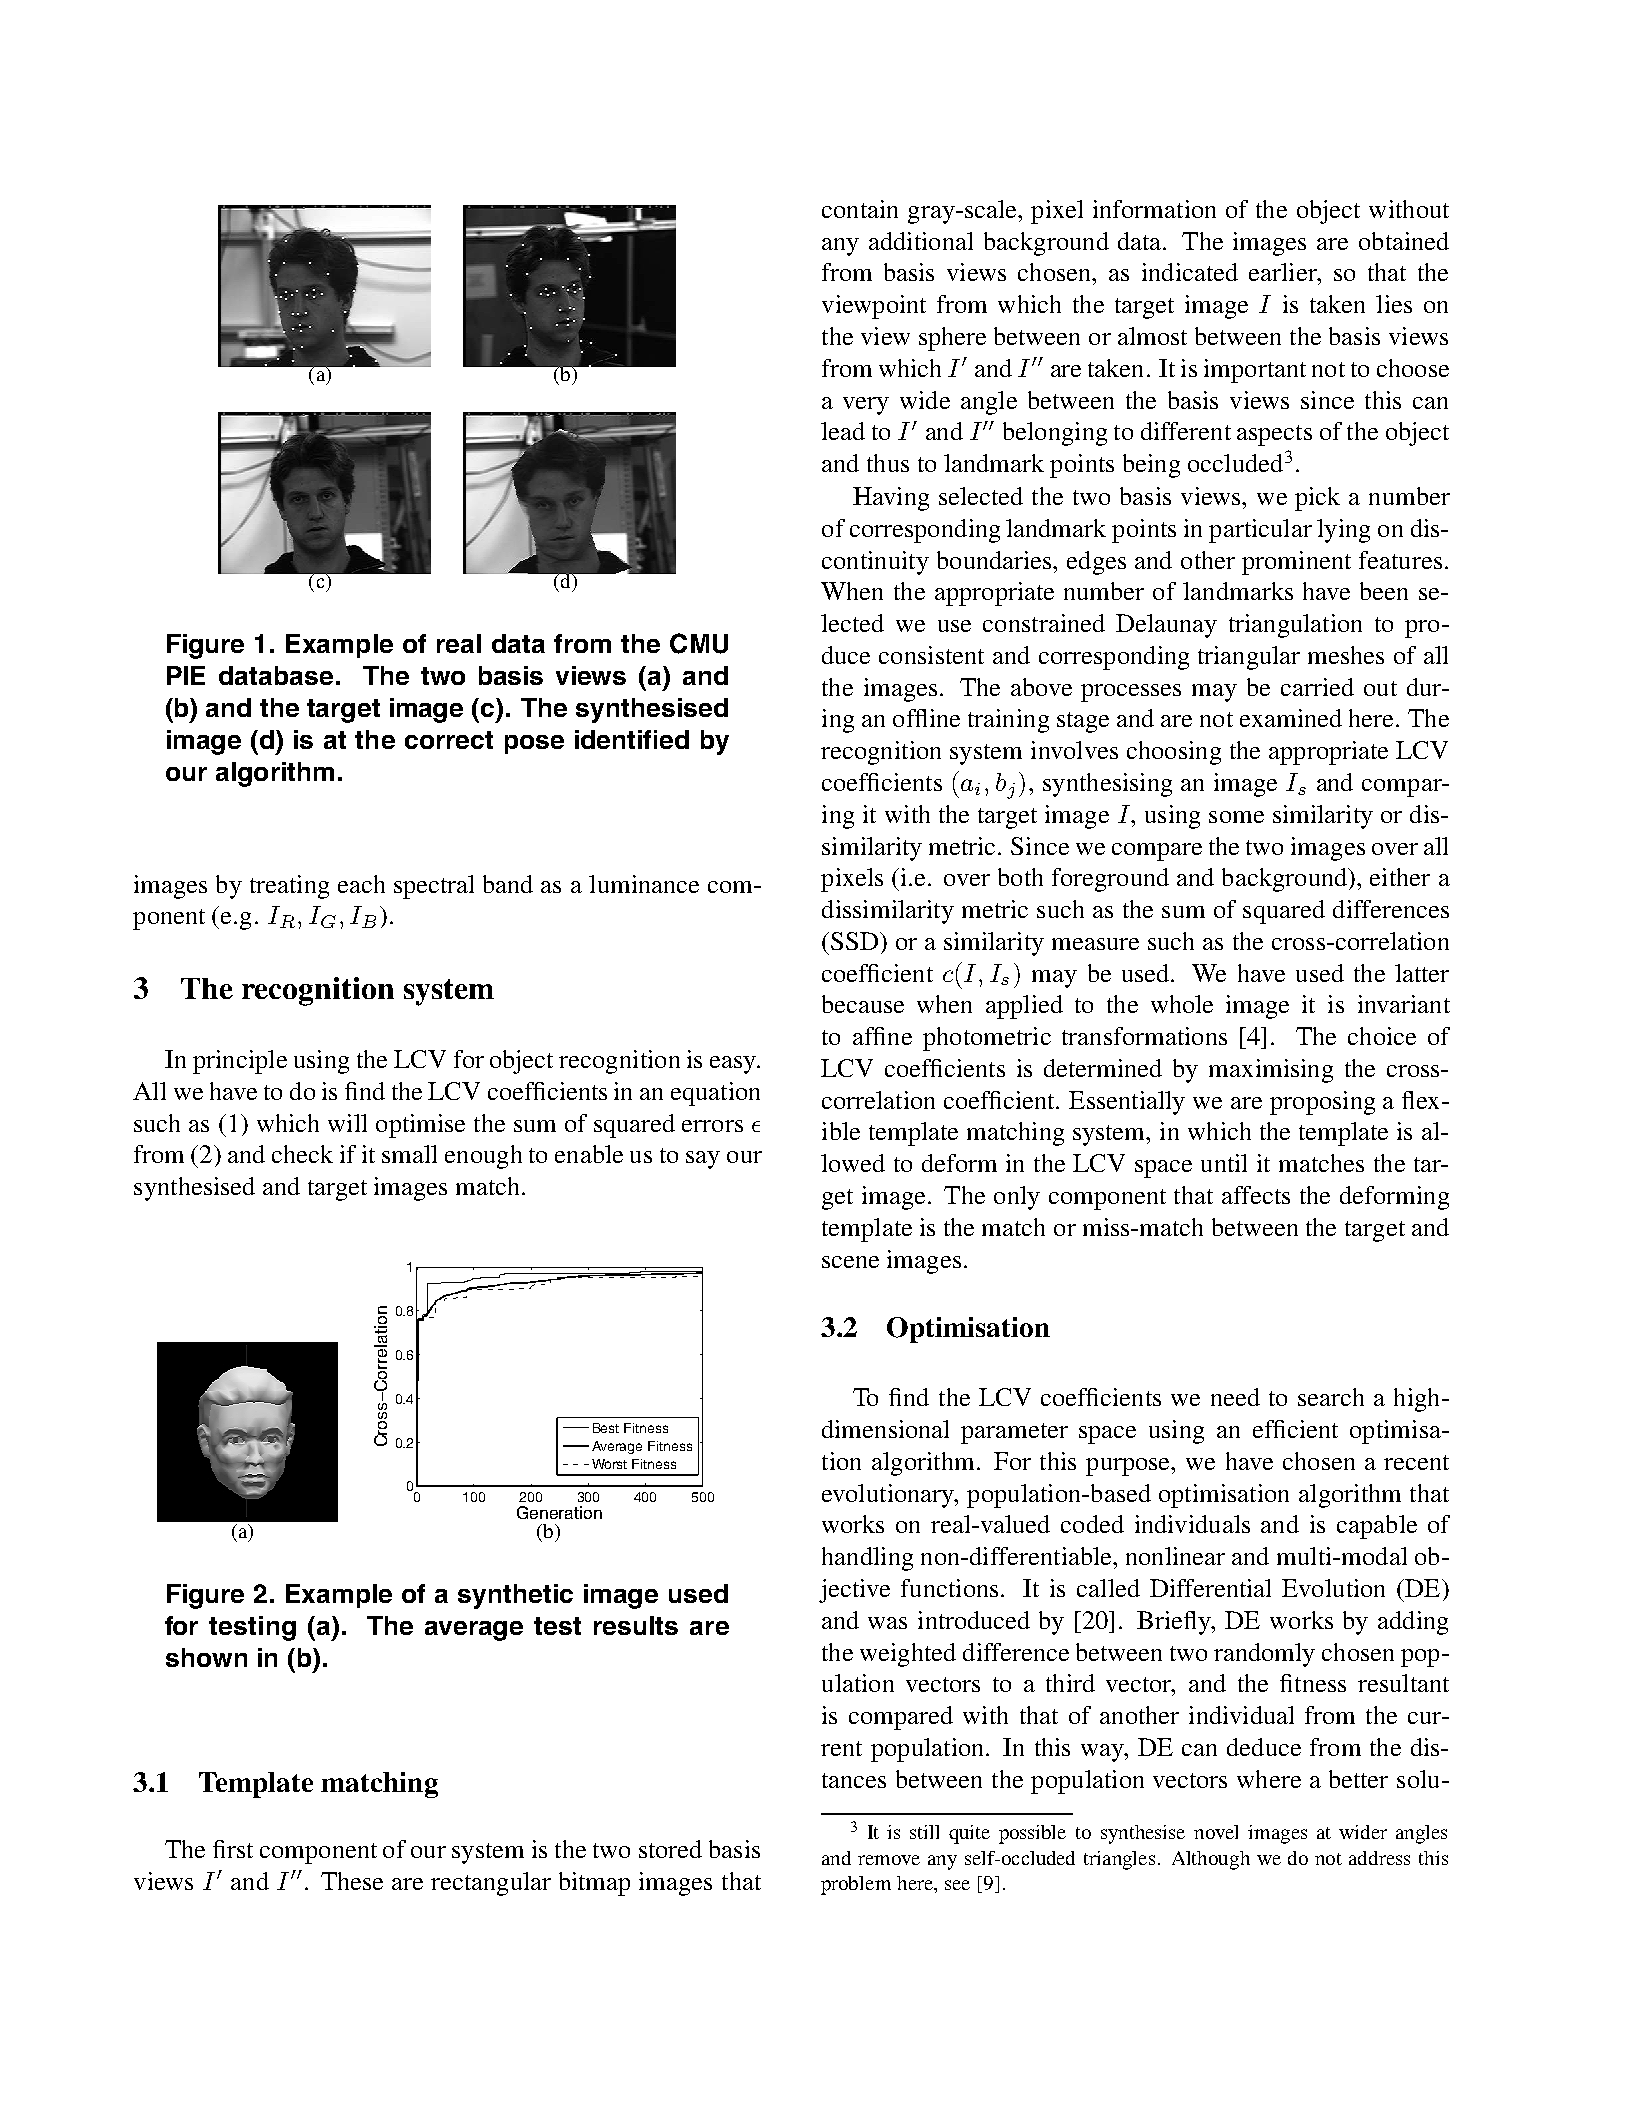 The width and height of the screenshot is (1627, 2105). Describe the element at coordinates (860, 209) in the screenshot. I see `contain` at that location.
